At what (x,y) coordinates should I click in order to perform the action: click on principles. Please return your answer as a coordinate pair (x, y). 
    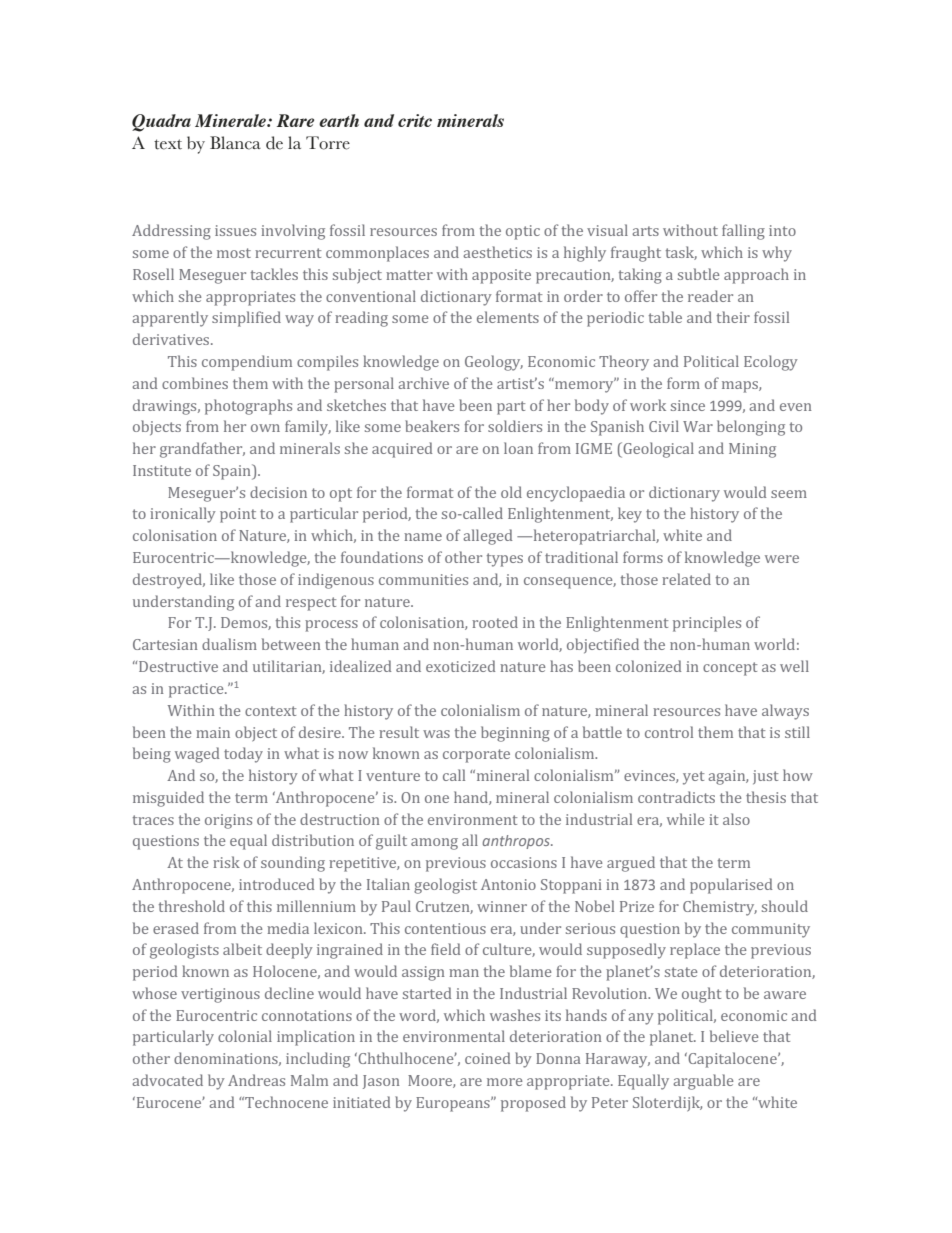
    Looking at the image, I should click on (707, 624).
